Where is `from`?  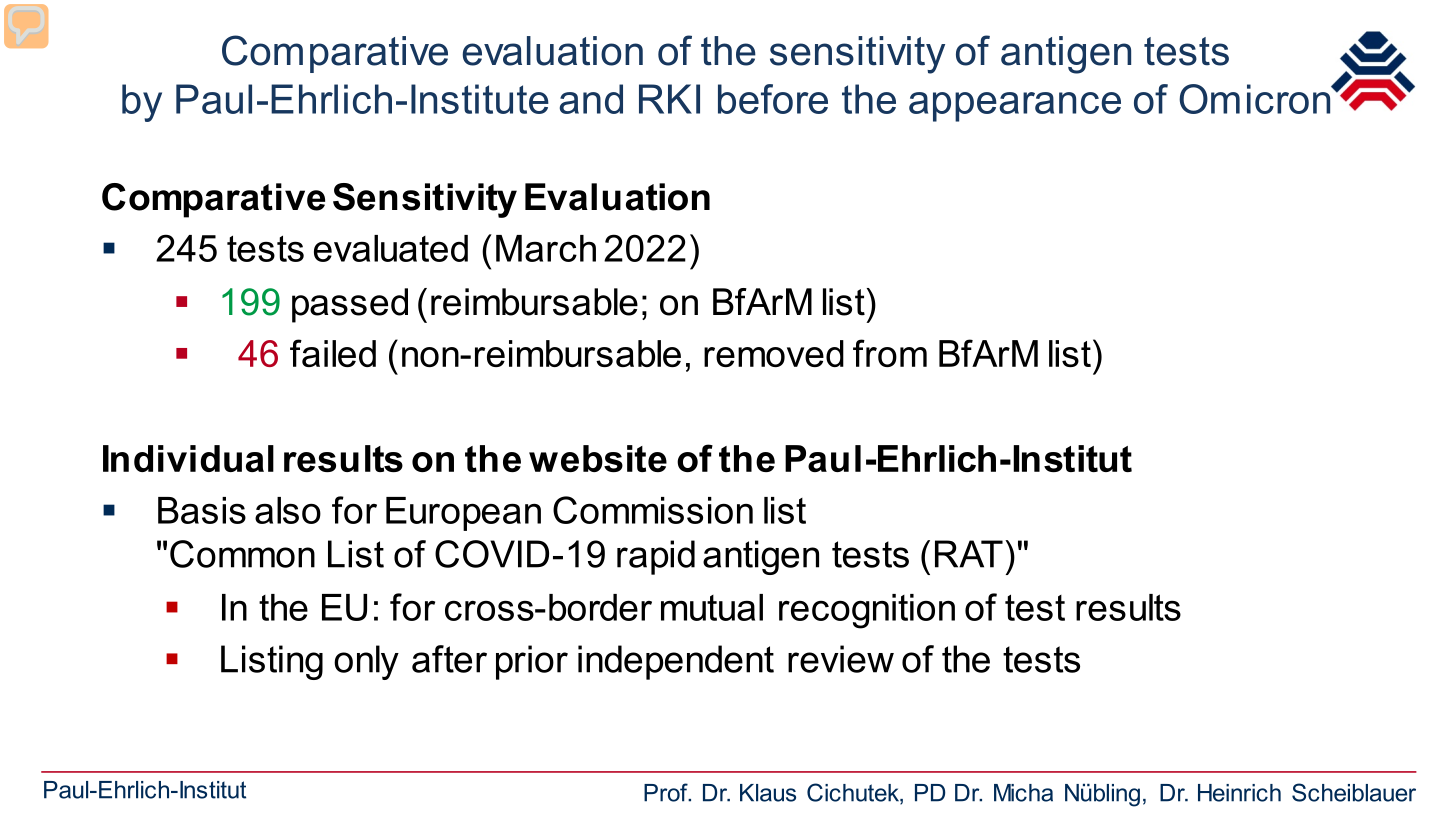 from is located at coordinates (890, 353).
